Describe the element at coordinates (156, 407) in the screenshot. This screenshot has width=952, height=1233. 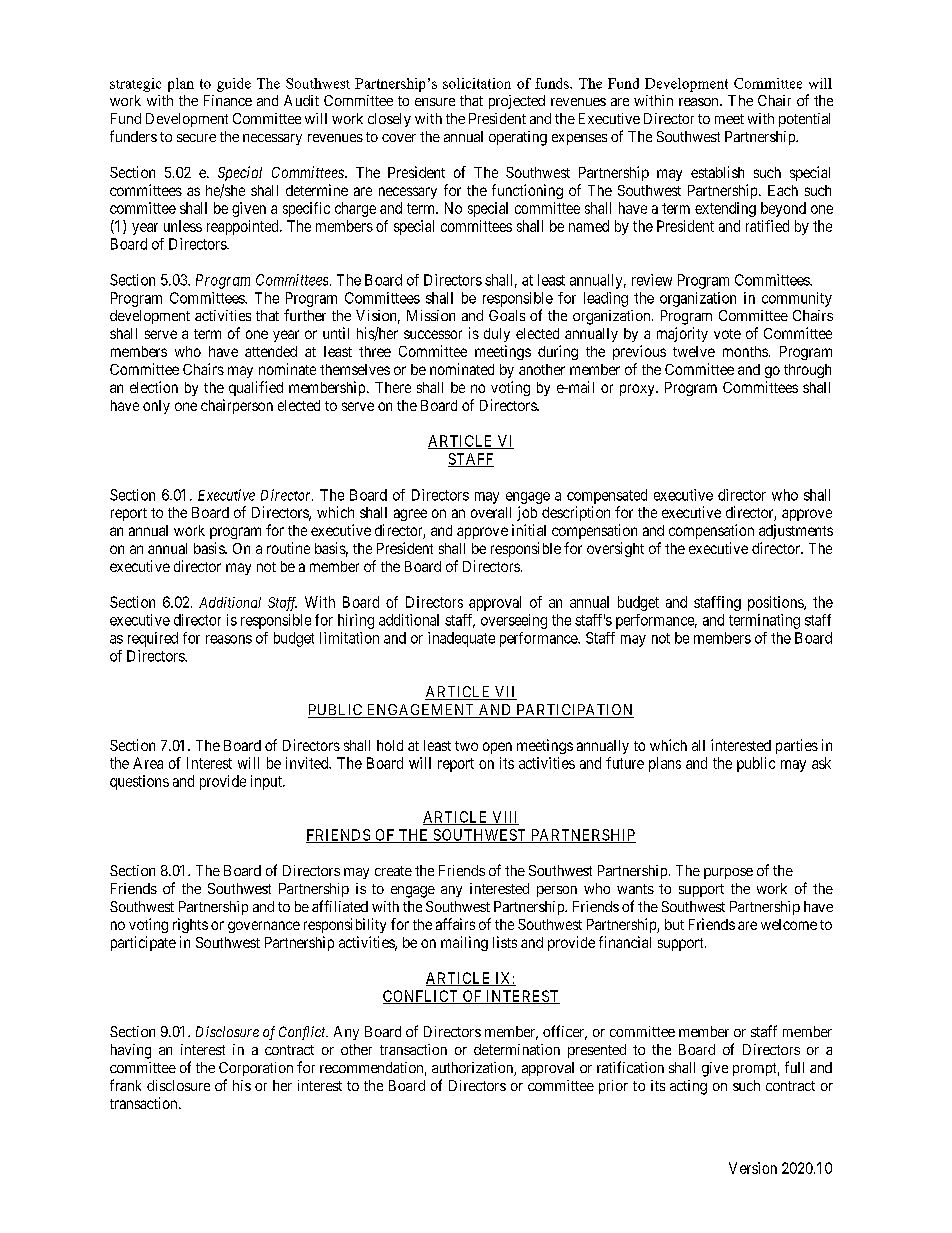
I see `only` at that location.
